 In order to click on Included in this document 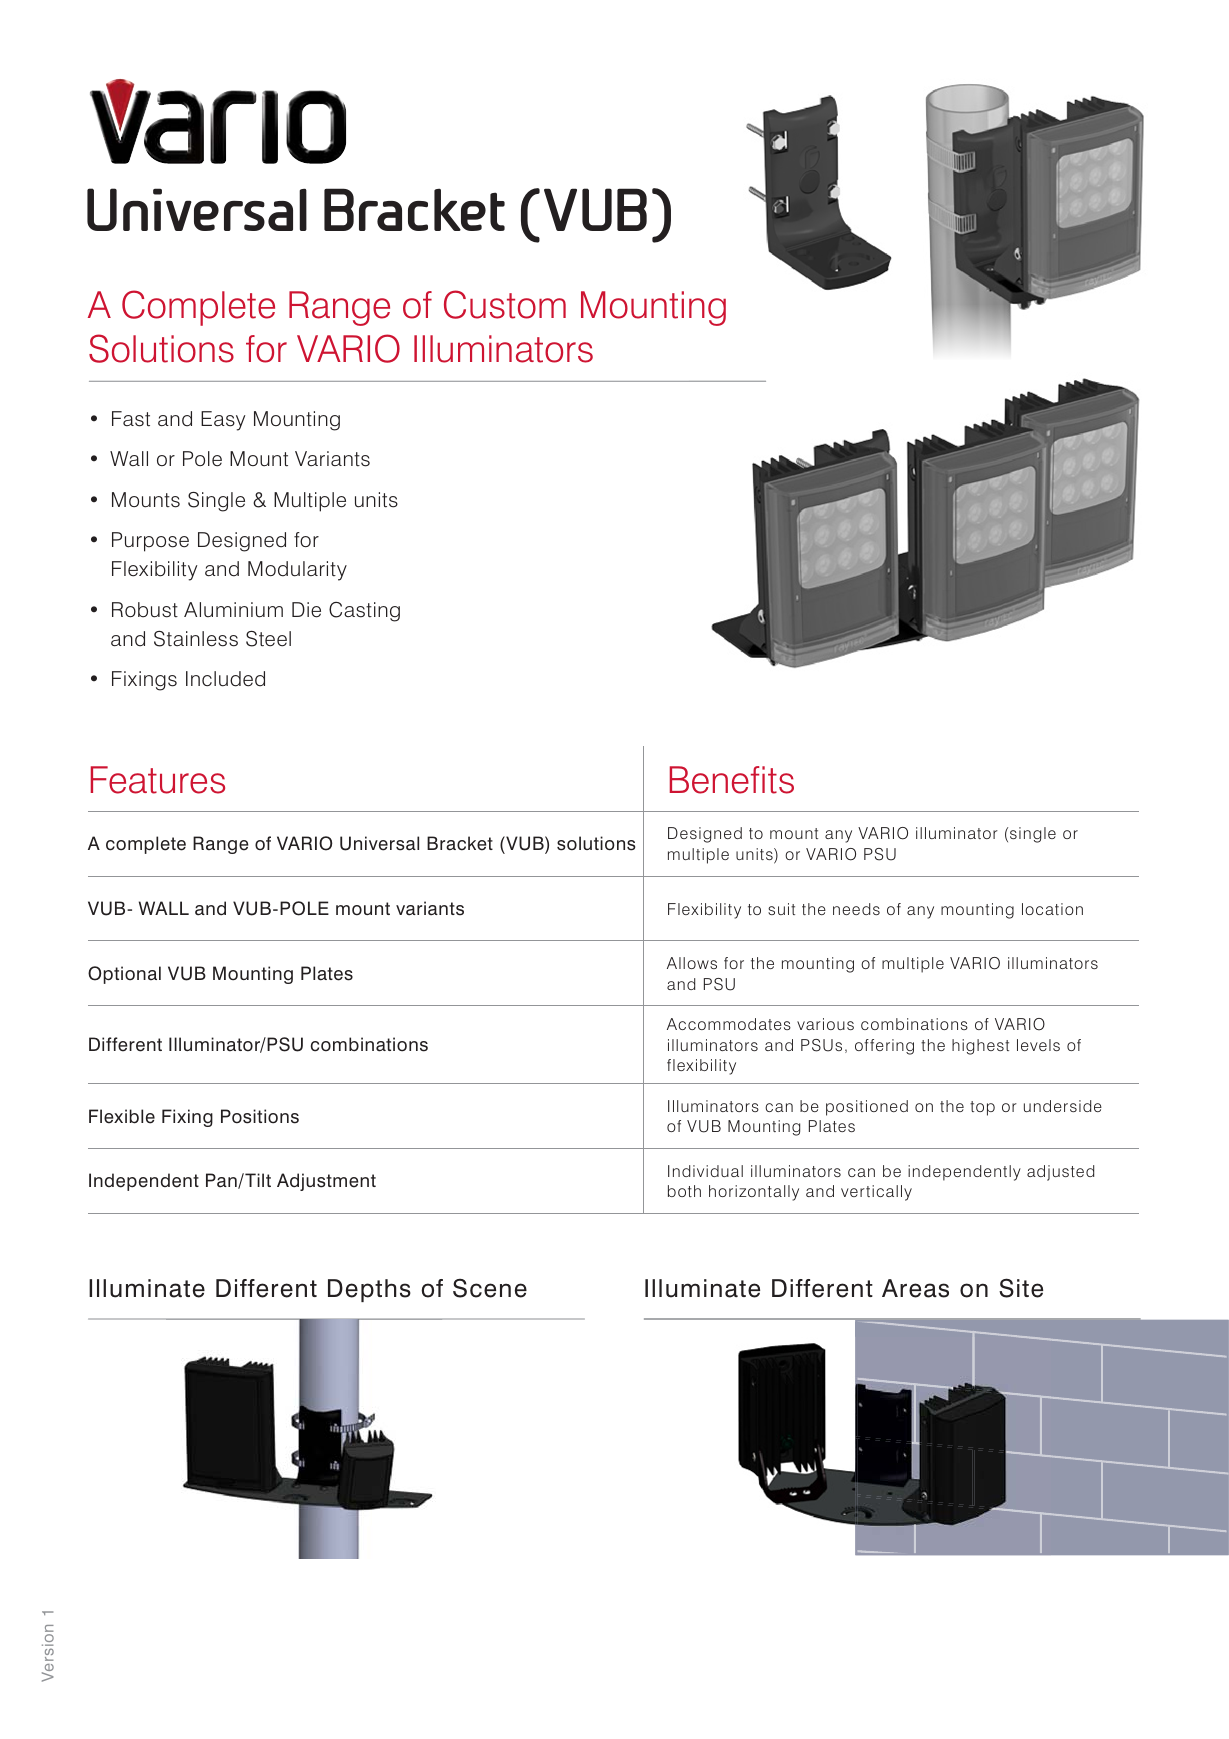, I will do `click(225, 679)`.
